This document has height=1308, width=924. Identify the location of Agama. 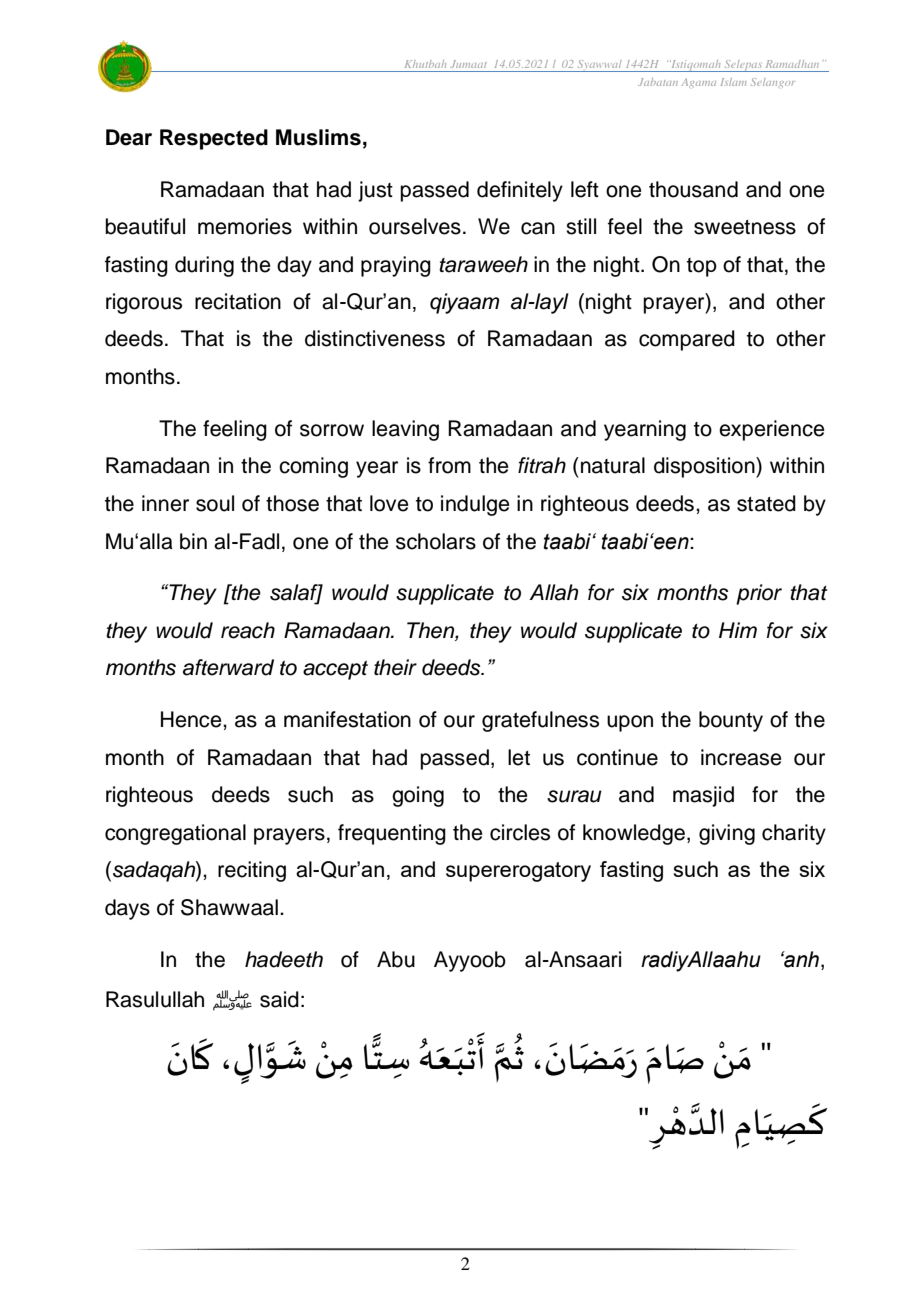
(698, 83).
